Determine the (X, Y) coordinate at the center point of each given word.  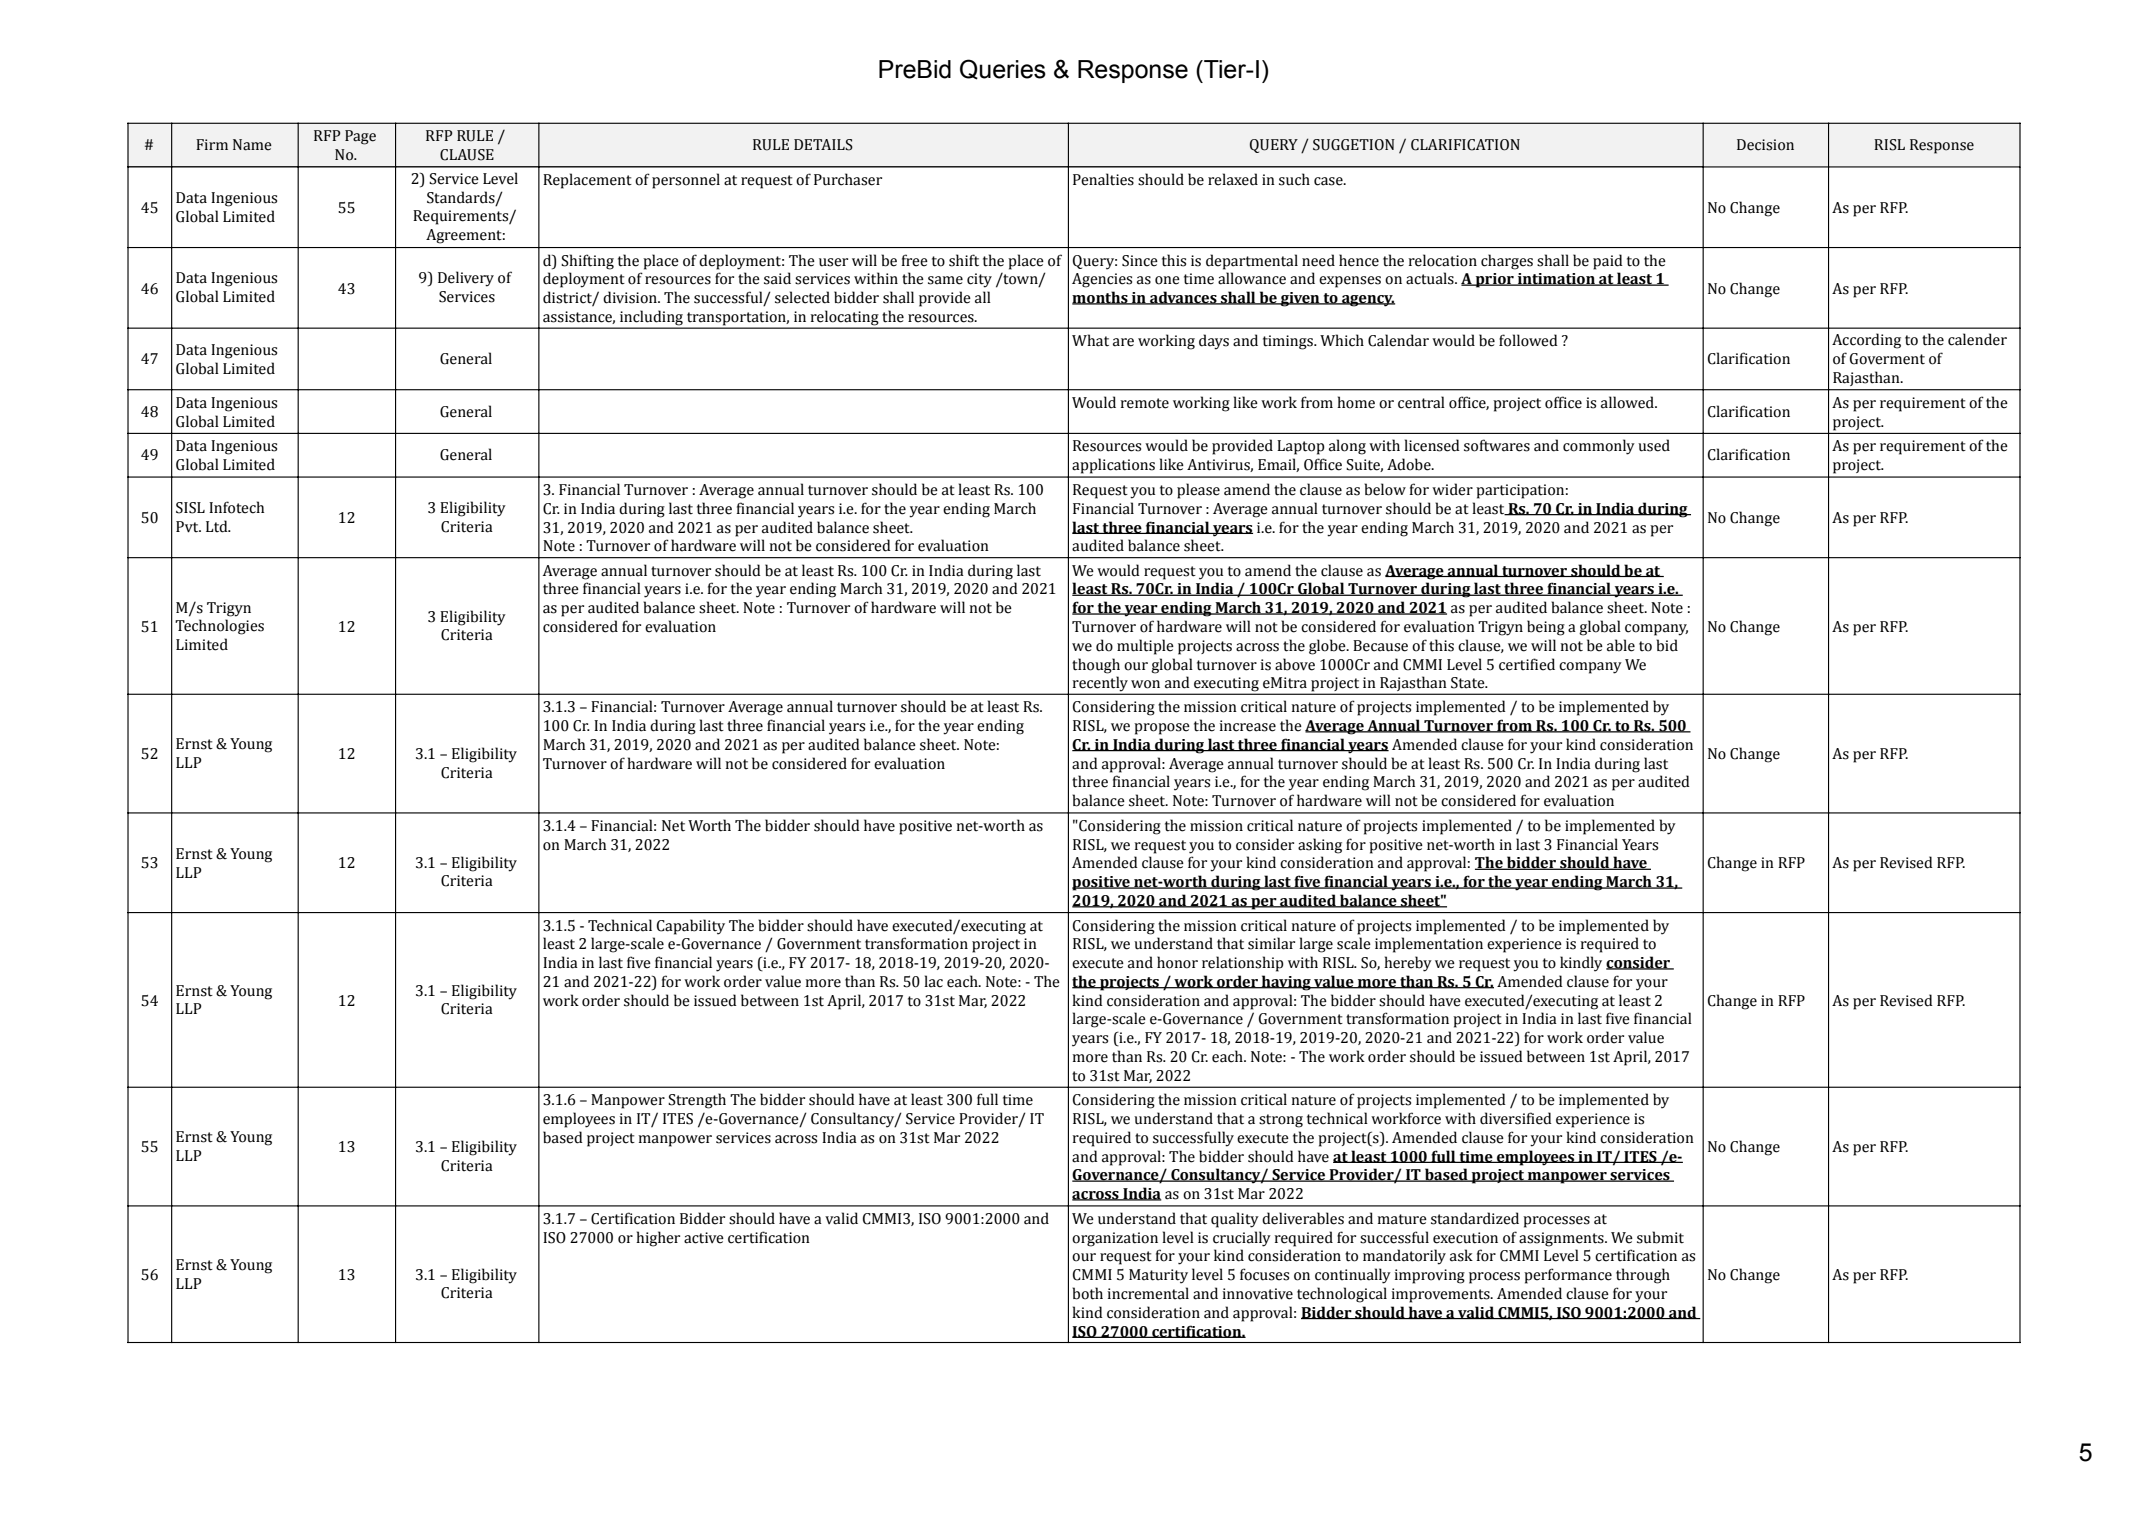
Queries (1003, 69)
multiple (1145, 647)
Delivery (466, 279)
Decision (1765, 145)
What (1090, 340)
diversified (1516, 1118)
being (1546, 628)
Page (360, 137)
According (1866, 341)
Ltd (218, 526)
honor (1177, 962)
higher (658, 1239)
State (1469, 683)
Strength (697, 1101)
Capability (691, 927)
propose (1162, 729)
